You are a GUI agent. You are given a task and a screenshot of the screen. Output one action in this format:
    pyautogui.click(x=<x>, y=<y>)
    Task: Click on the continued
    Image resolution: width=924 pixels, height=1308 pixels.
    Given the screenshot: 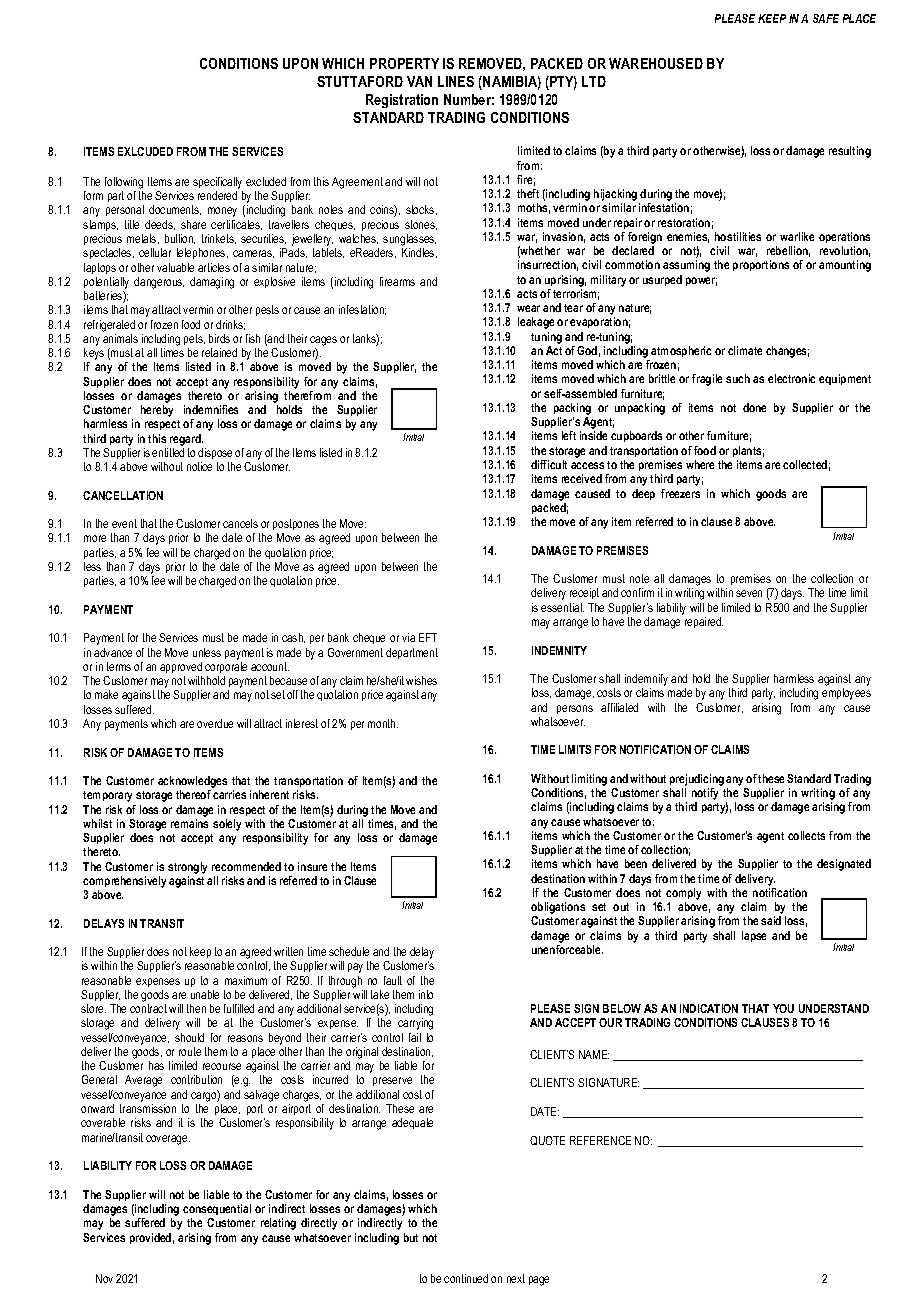 What is the action you would take?
    pyautogui.click(x=466, y=1278)
